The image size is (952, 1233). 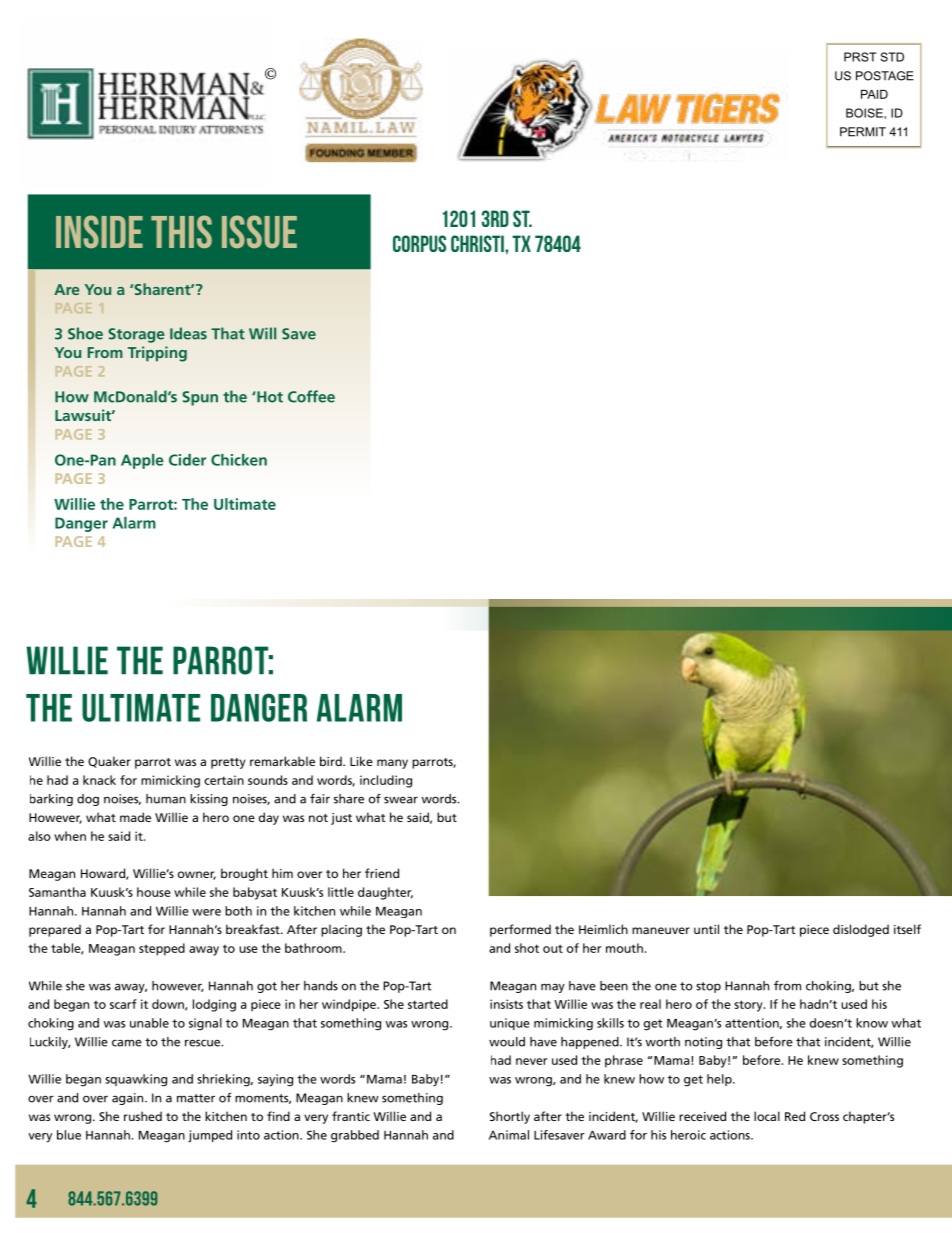 What do you see at coordinates (142, 461) in the document?
I see `Apple` at bounding box center [142, 461].
